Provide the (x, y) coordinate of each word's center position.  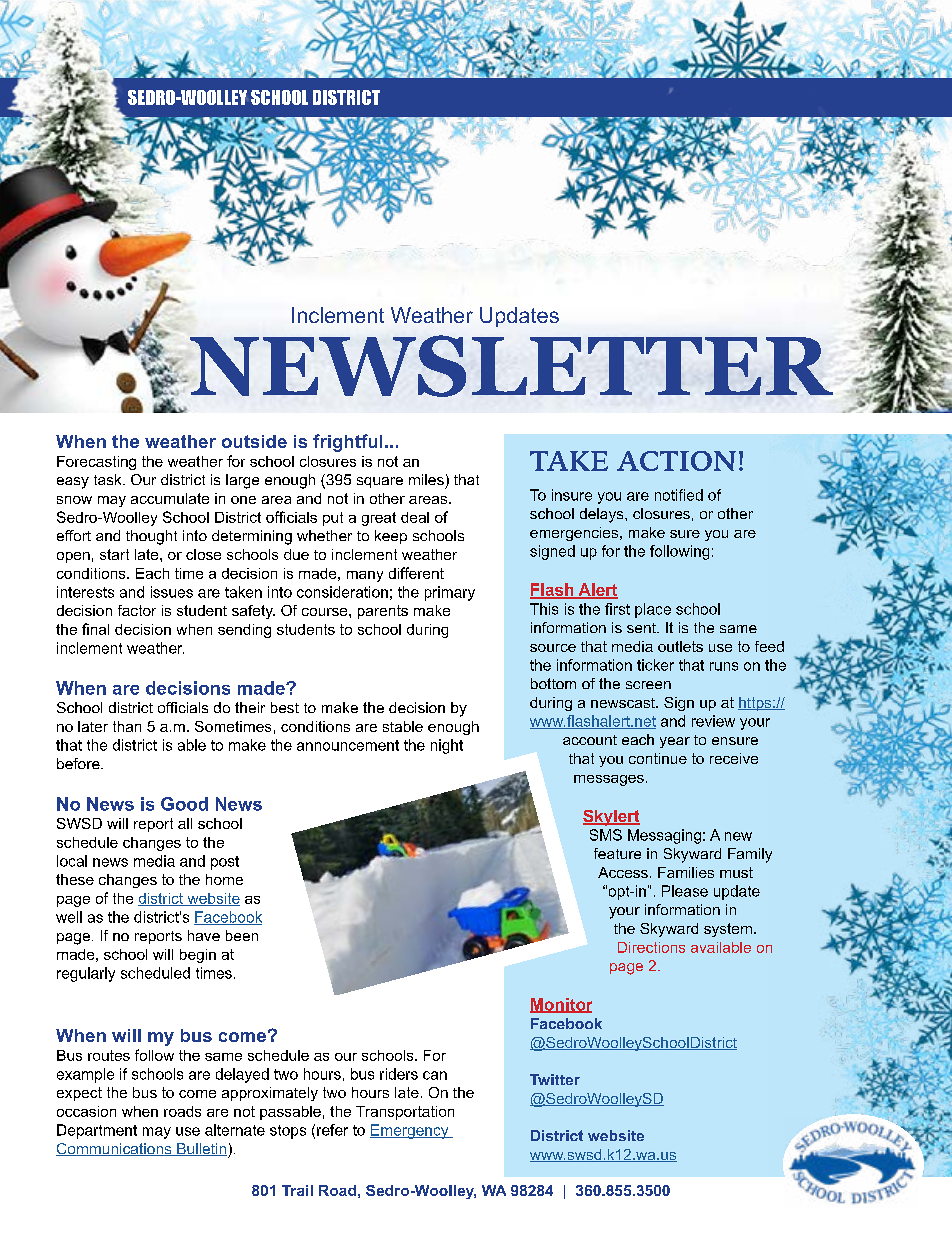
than (127, 726)
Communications (115, 1149)
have (204, 935)
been (242, 935)
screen (648, 685)
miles (426, 479)
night (447, 746)
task (109, 479)
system (728, 930)
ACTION (676, 461)
